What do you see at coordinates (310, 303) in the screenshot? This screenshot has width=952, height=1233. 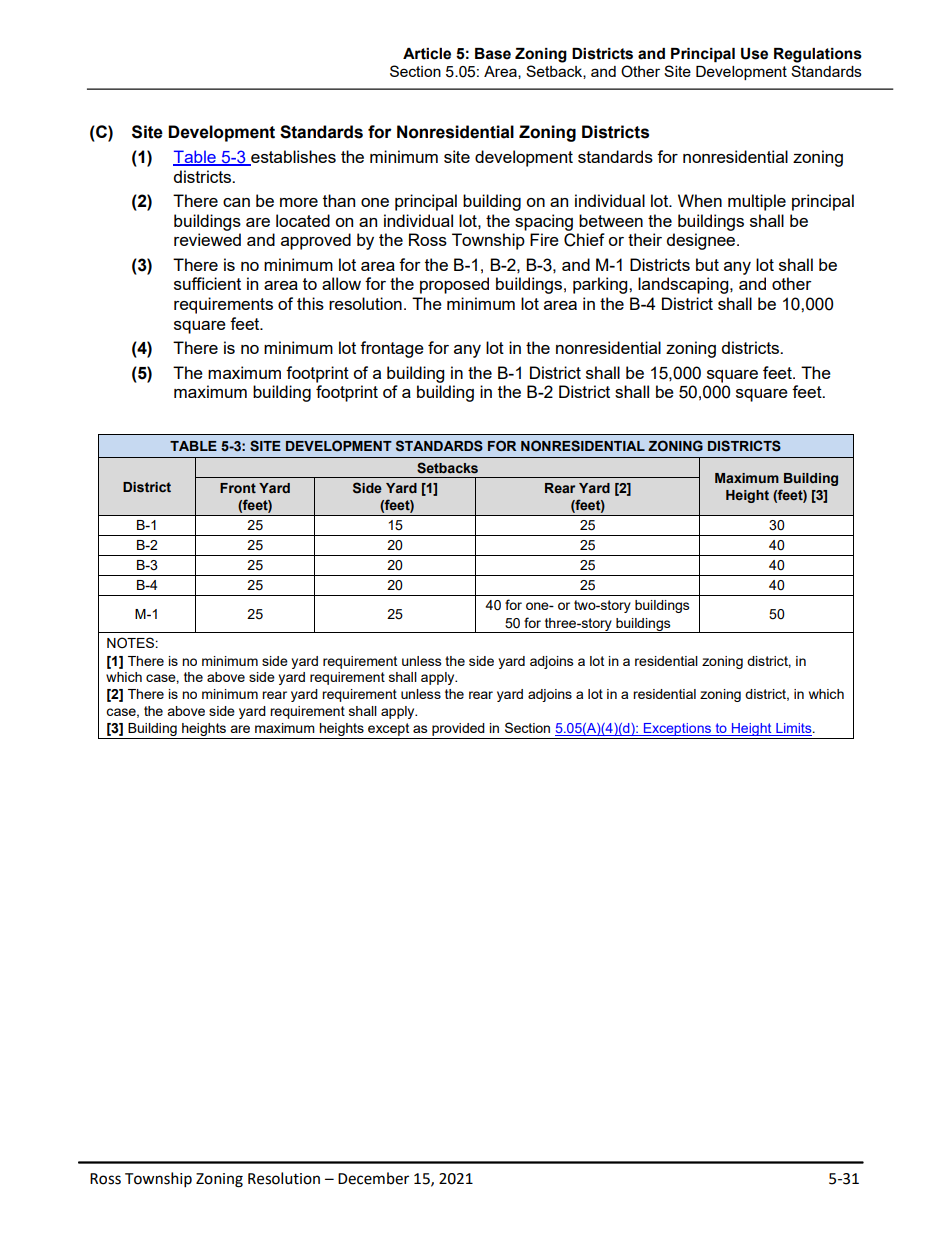 I see `this` at bounding box center [310, 303].
